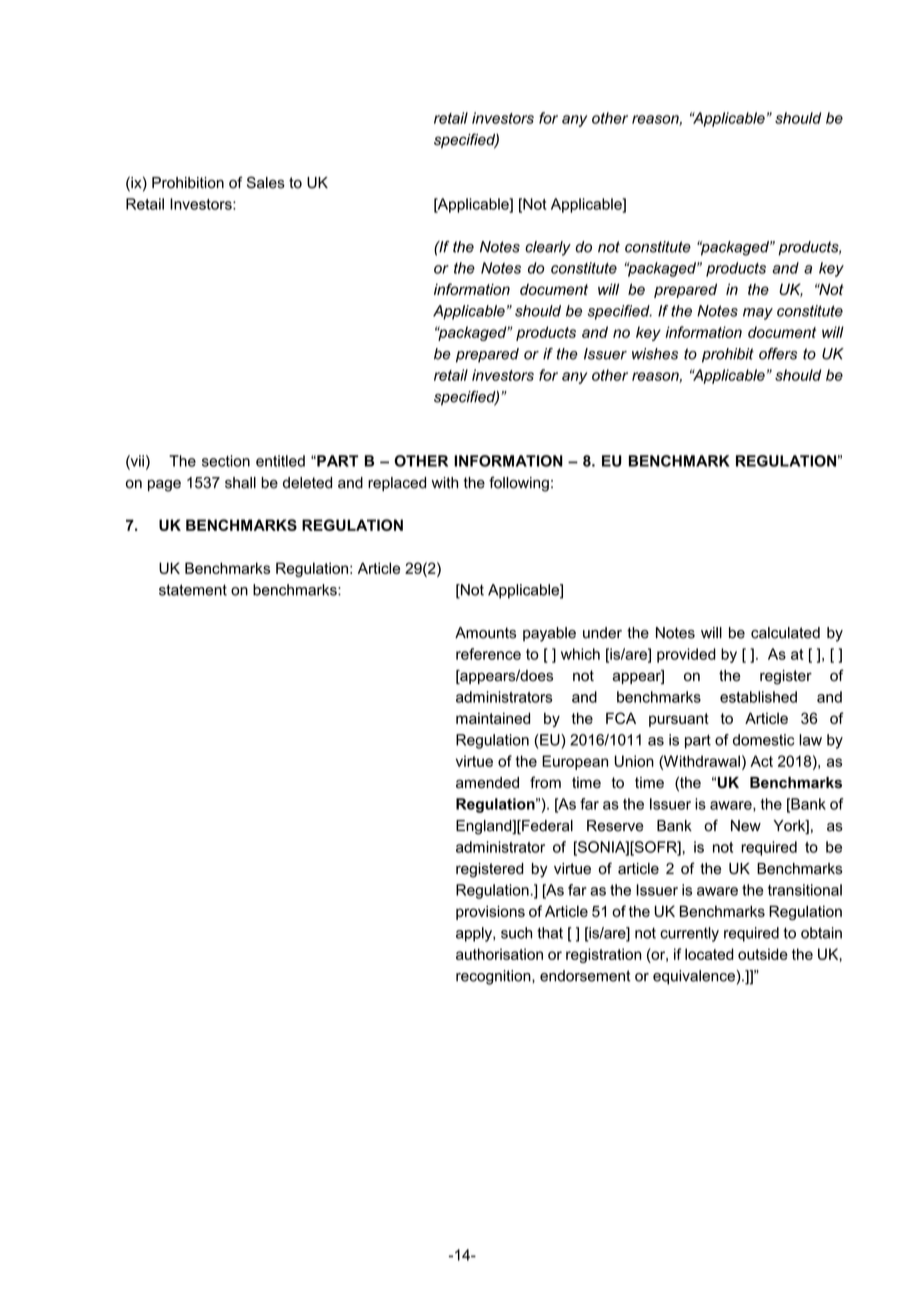 The height and width of the image is (1308, 924). I want to click on authorisation, so click(499, 954).
